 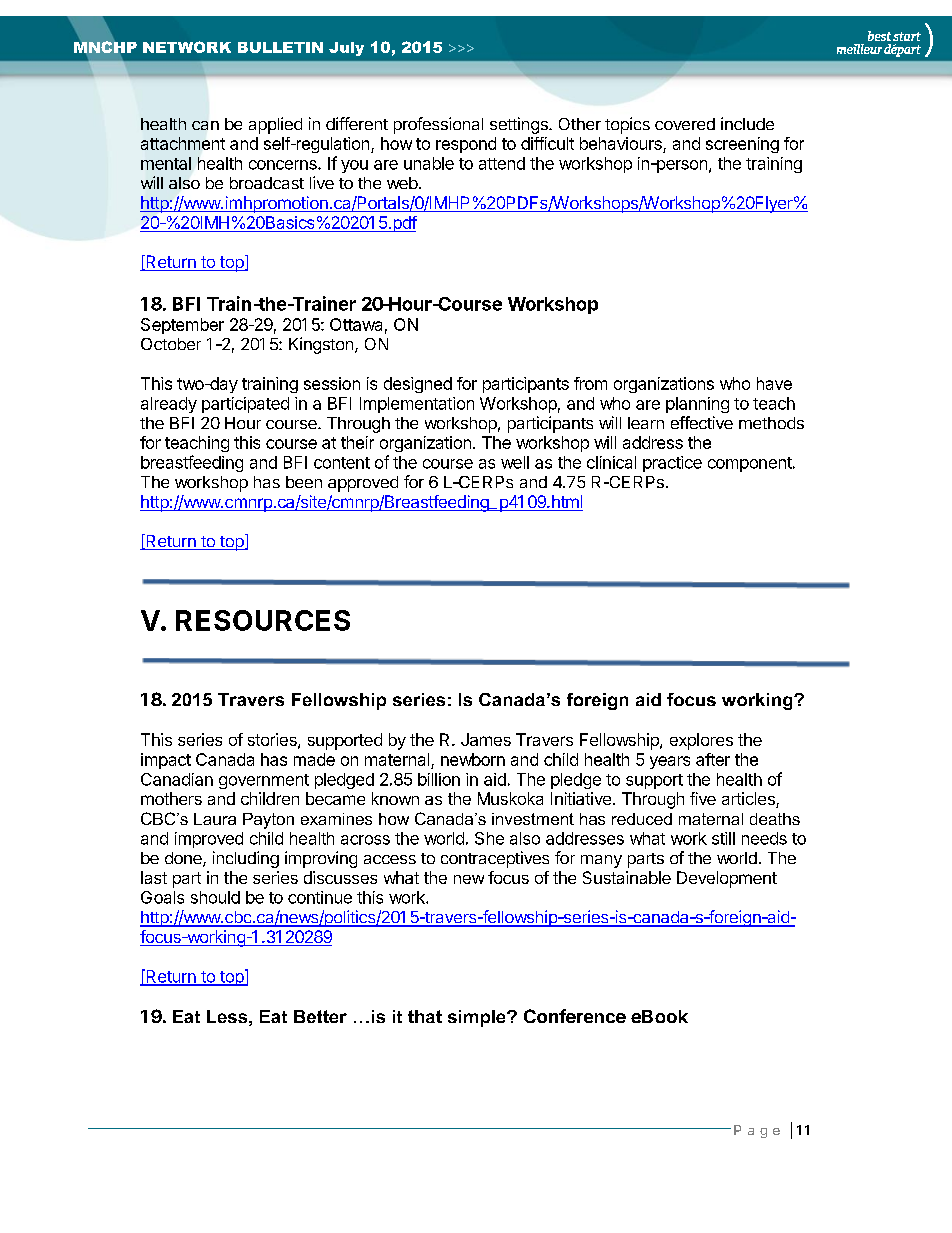 I want to click on professional, so click(x=438, y=125).
